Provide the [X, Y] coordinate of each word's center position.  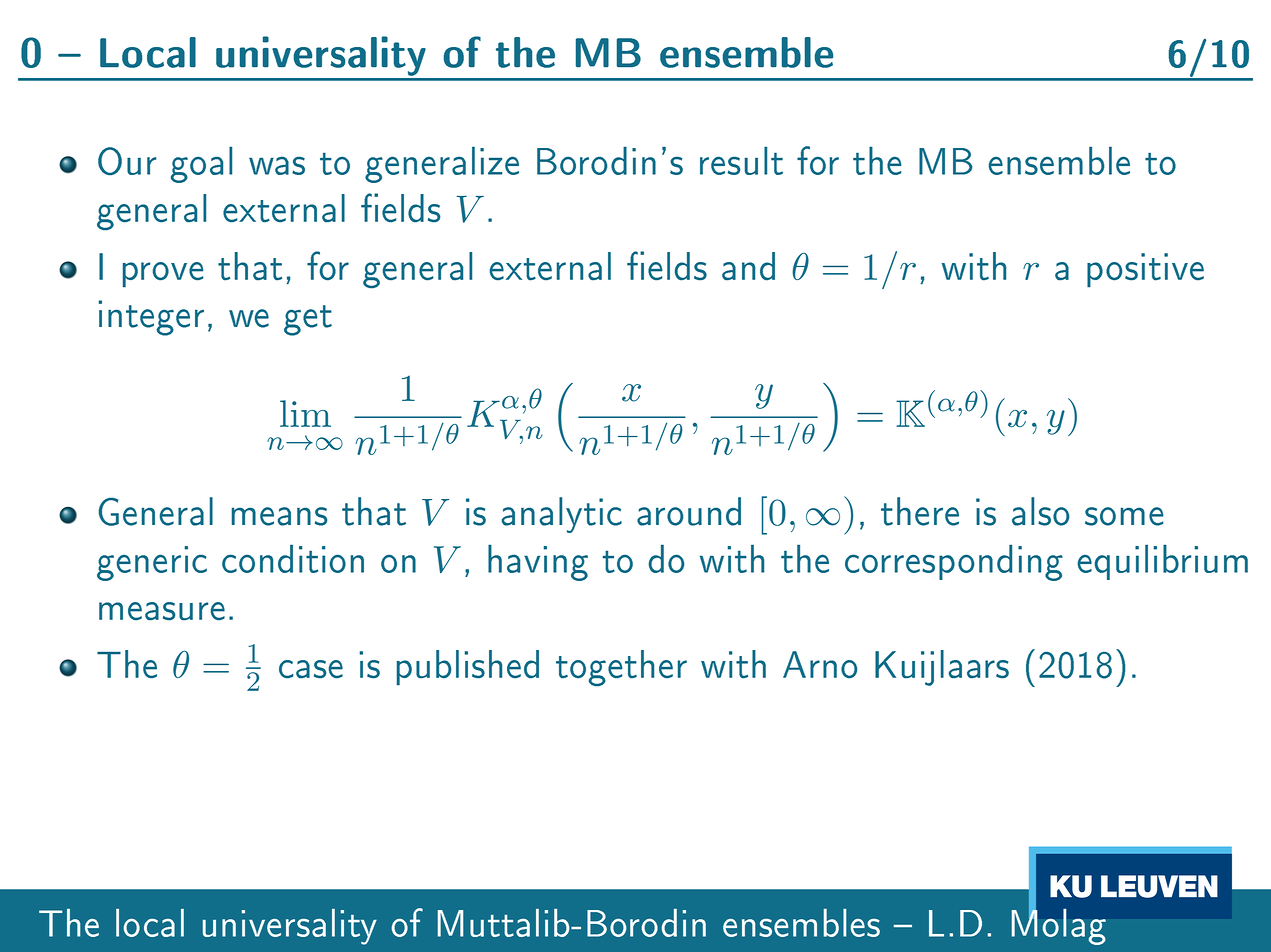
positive [1145, 270]
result [741, 161]
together [621, 668]
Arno [820, 664]
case [311, 669]
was [277, 166]
